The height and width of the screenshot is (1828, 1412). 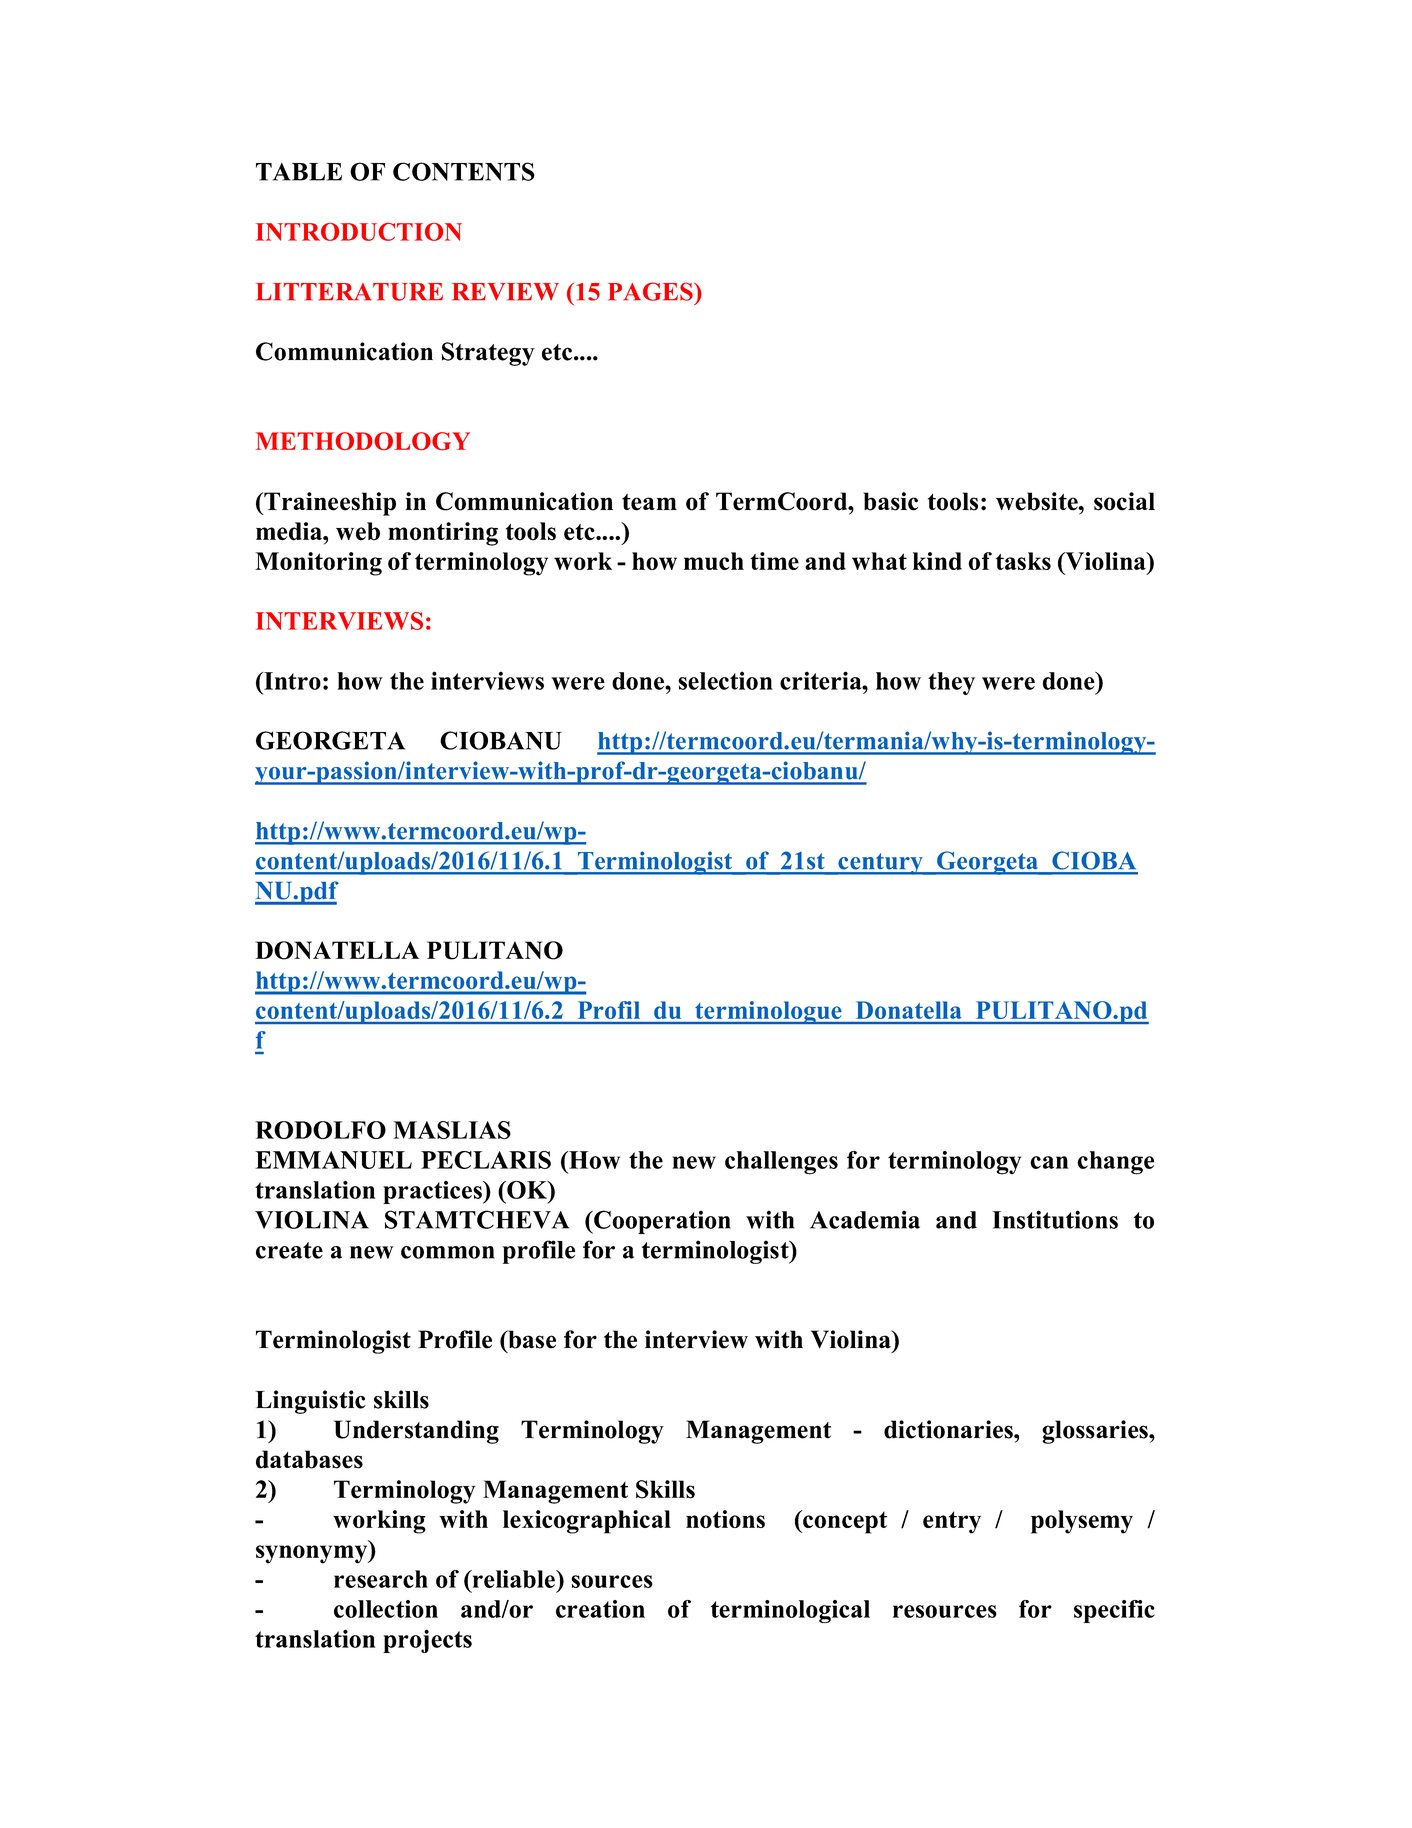 What do you see at coordinates (1124, 501) in the screenshot?
I see `social` at bounding box center [1124, 501].
